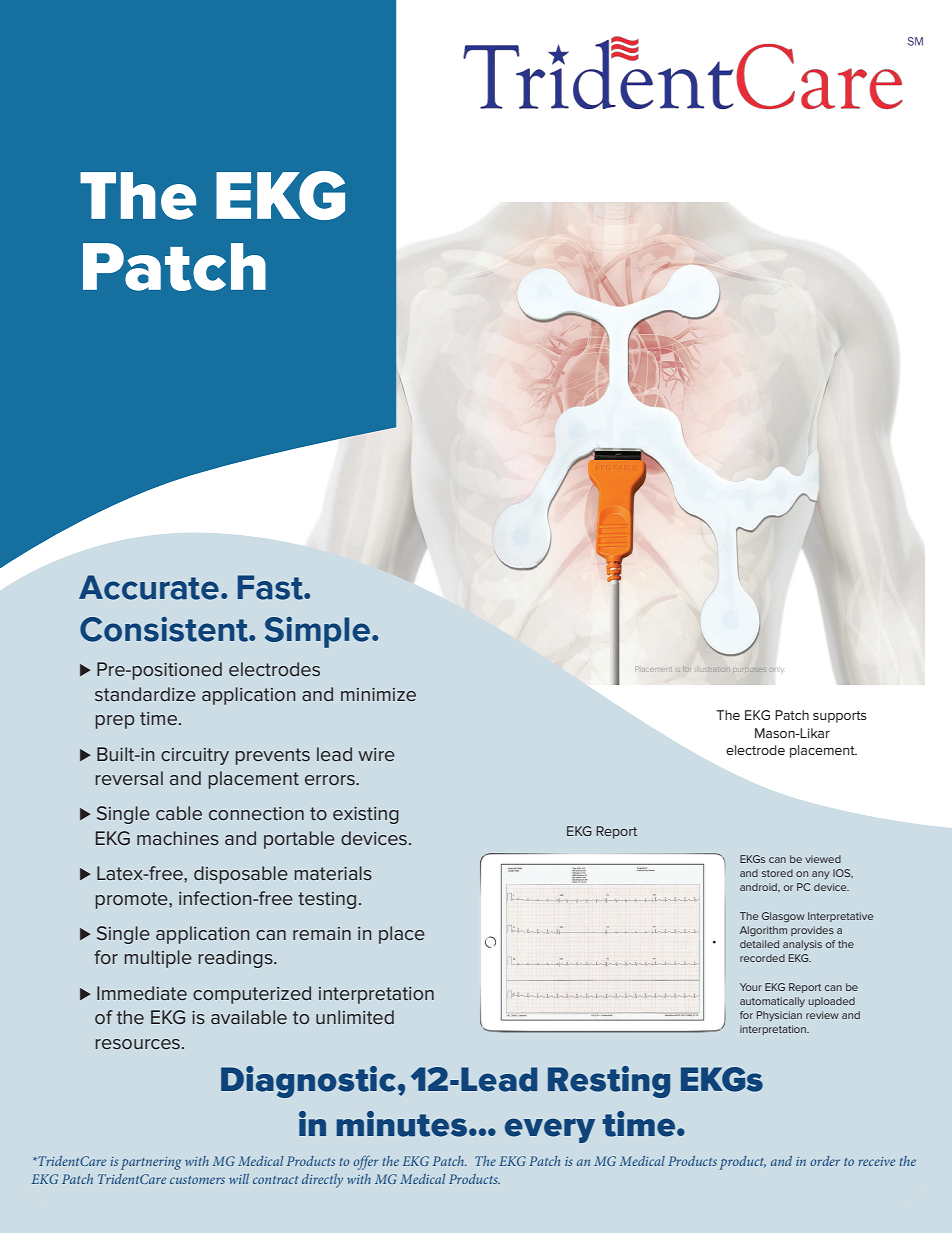  I want to click on Accurate, so click(149, 587).
